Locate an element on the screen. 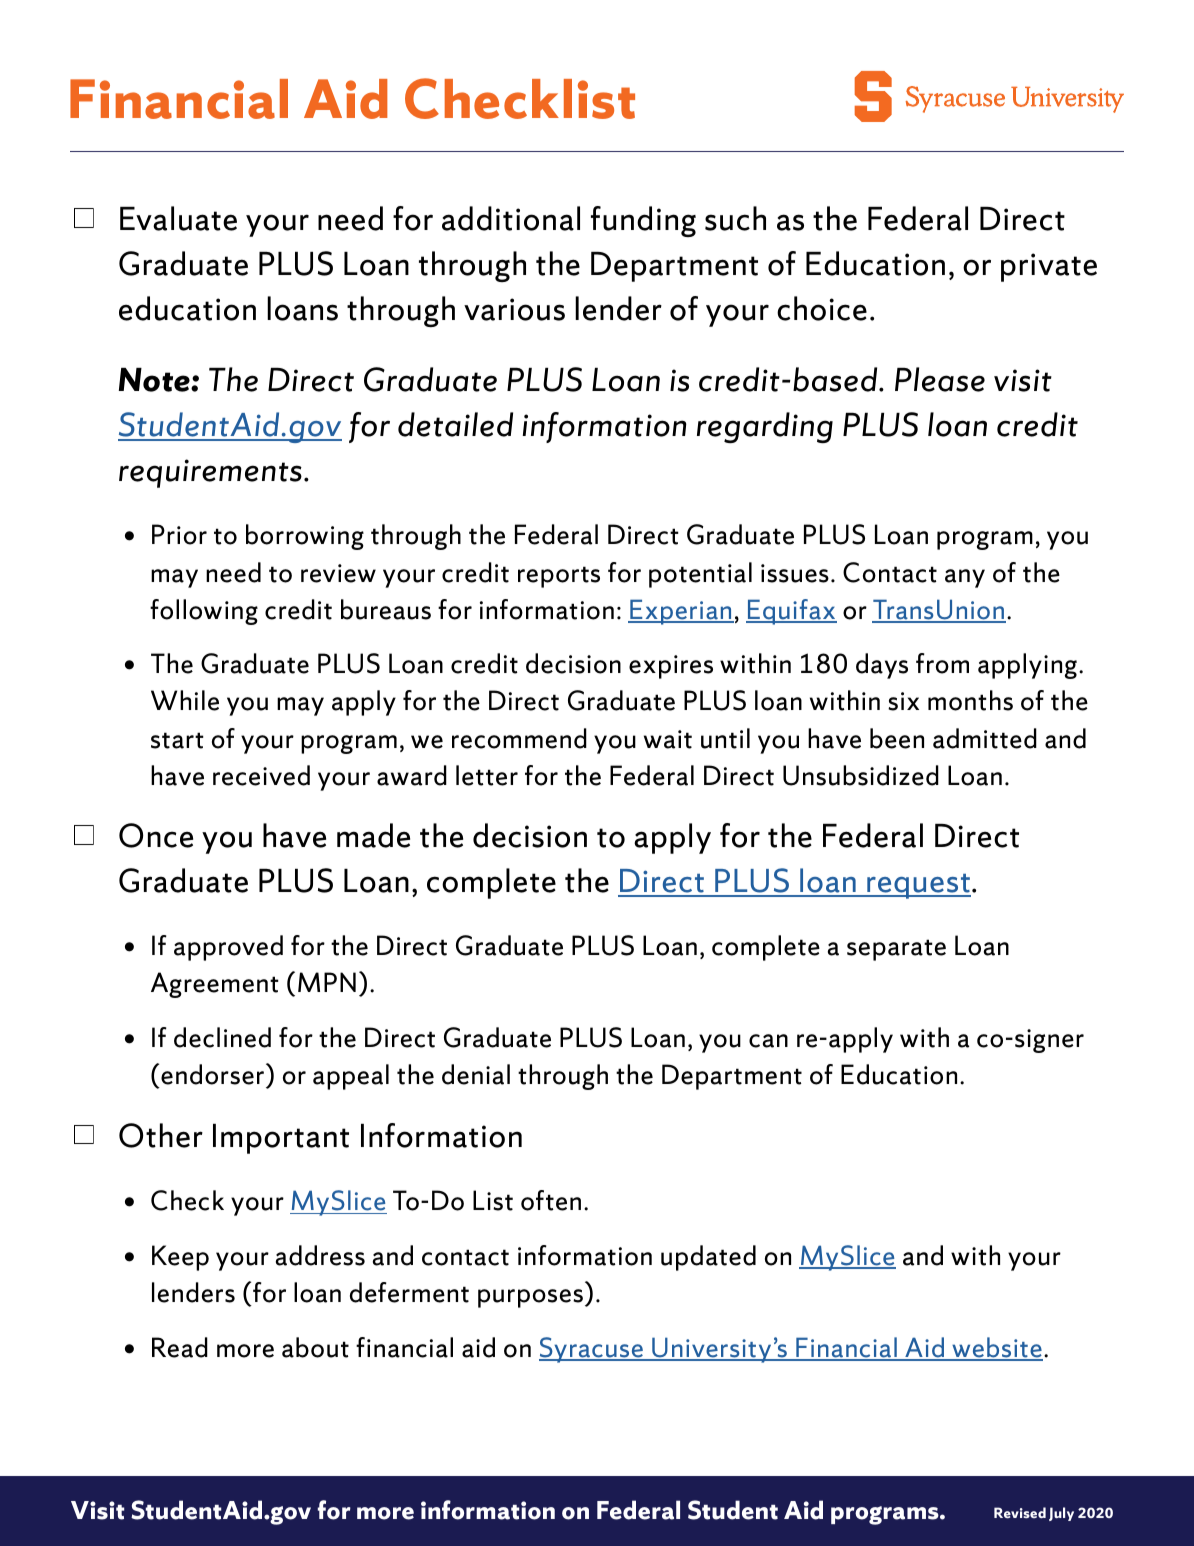 This screenshot has height=1546, width=1194. borrowing is located at coordinates (305, 537).
